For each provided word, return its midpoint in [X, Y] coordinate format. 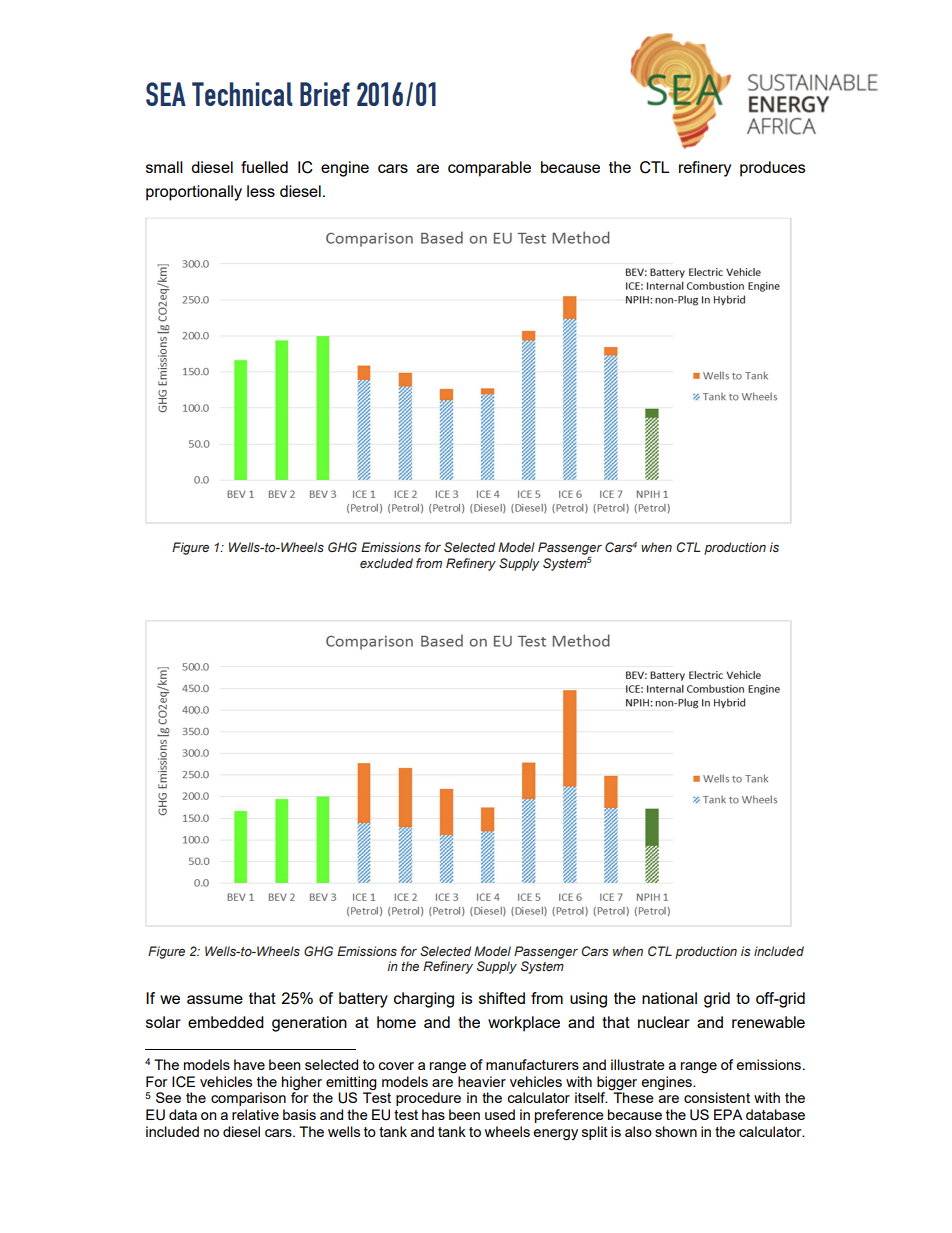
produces [773, 169]
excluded [386, 563]
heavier [482, 1081]
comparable [489, 169]
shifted [502, 998]
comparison [248, 1099]
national [669, 998]
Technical [242, 94]
